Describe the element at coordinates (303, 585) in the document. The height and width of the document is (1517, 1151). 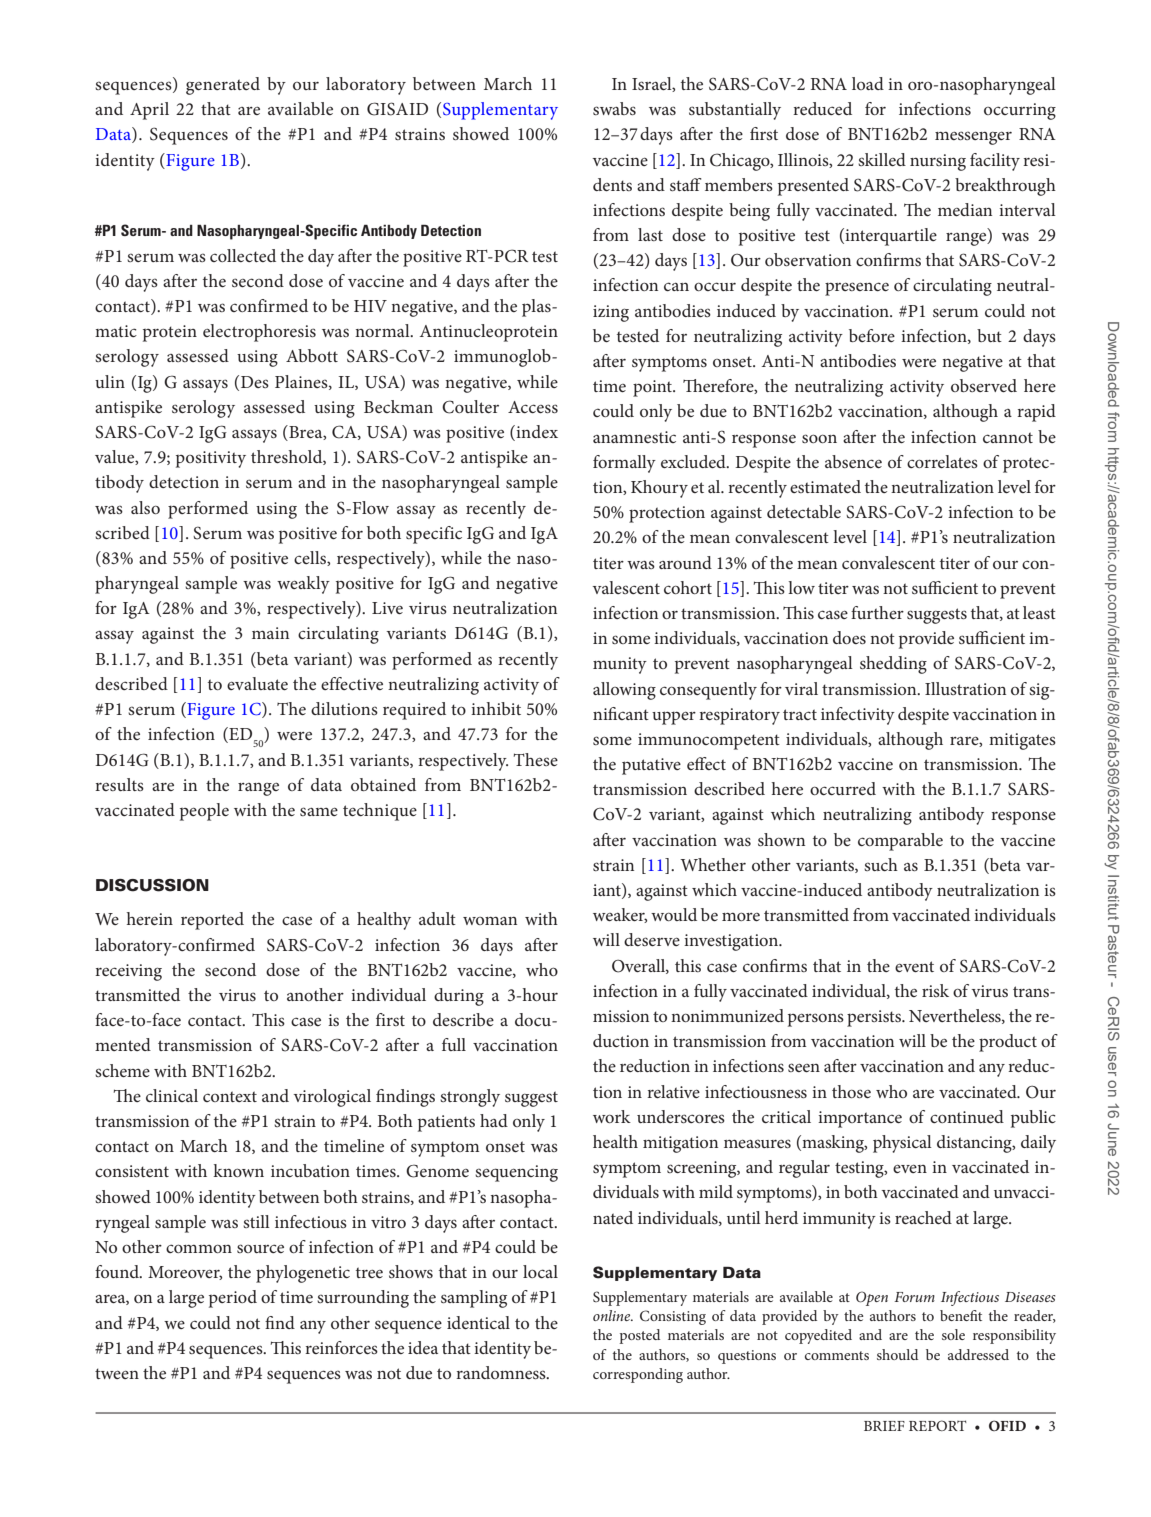
I see `weakly` at that location.
